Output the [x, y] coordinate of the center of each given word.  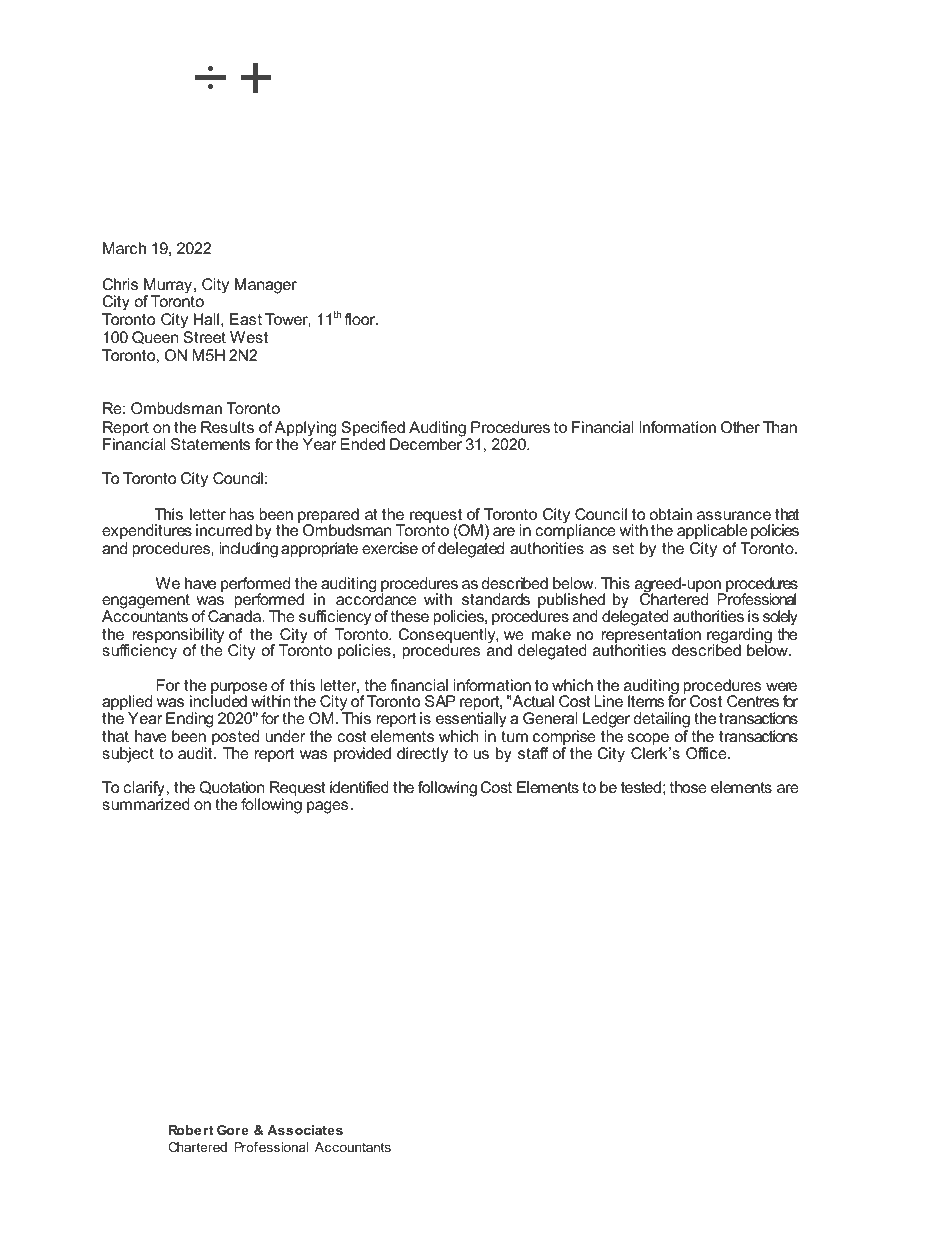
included [218, 700]
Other [740, 427]
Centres [753, 701]
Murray [169, 287]
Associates [305, 1130]
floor [361, 319]
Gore [233, 1130]
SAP [440, 701]
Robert [191, 1130]
